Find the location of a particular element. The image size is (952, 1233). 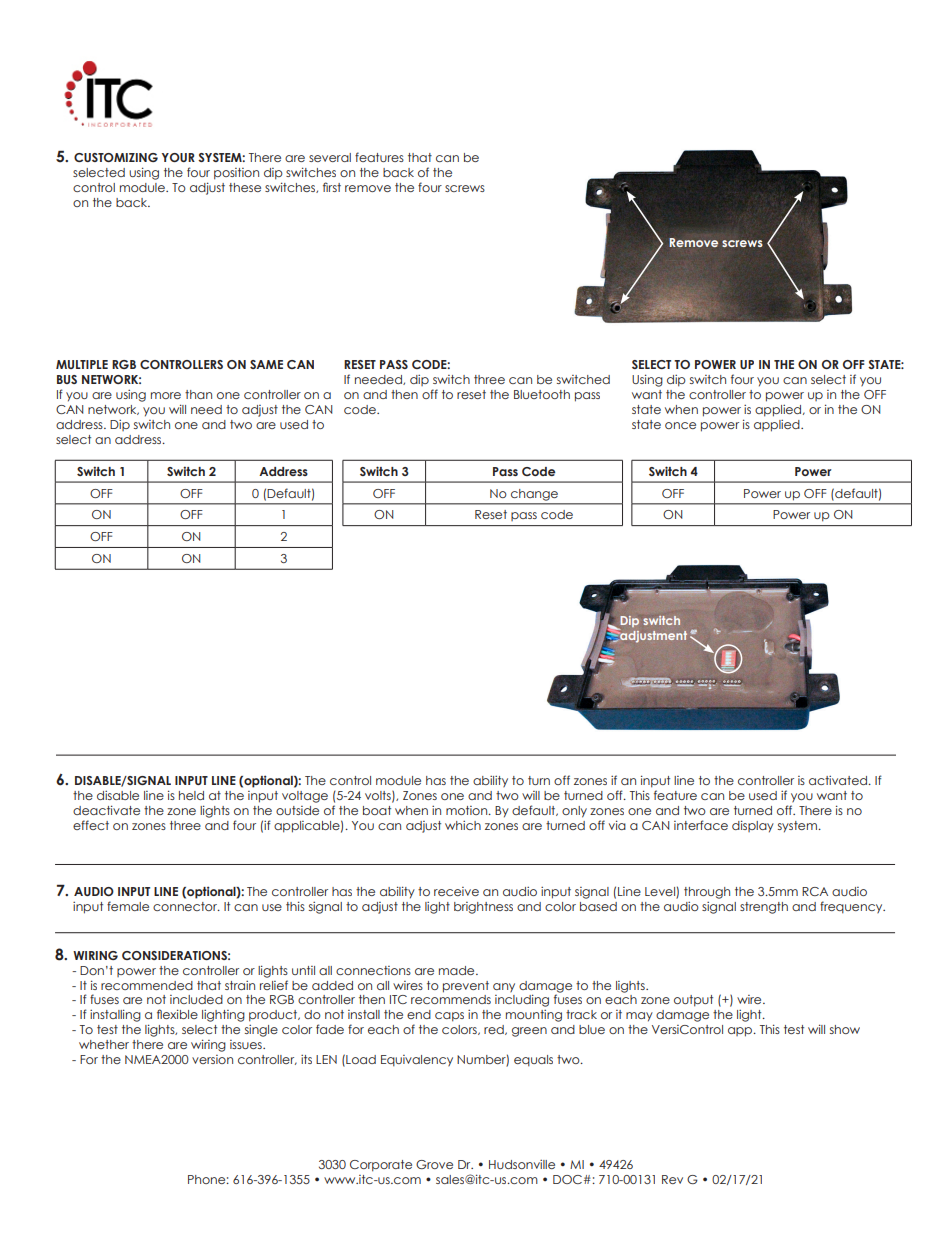

once is located at coordinates (680, 425).
